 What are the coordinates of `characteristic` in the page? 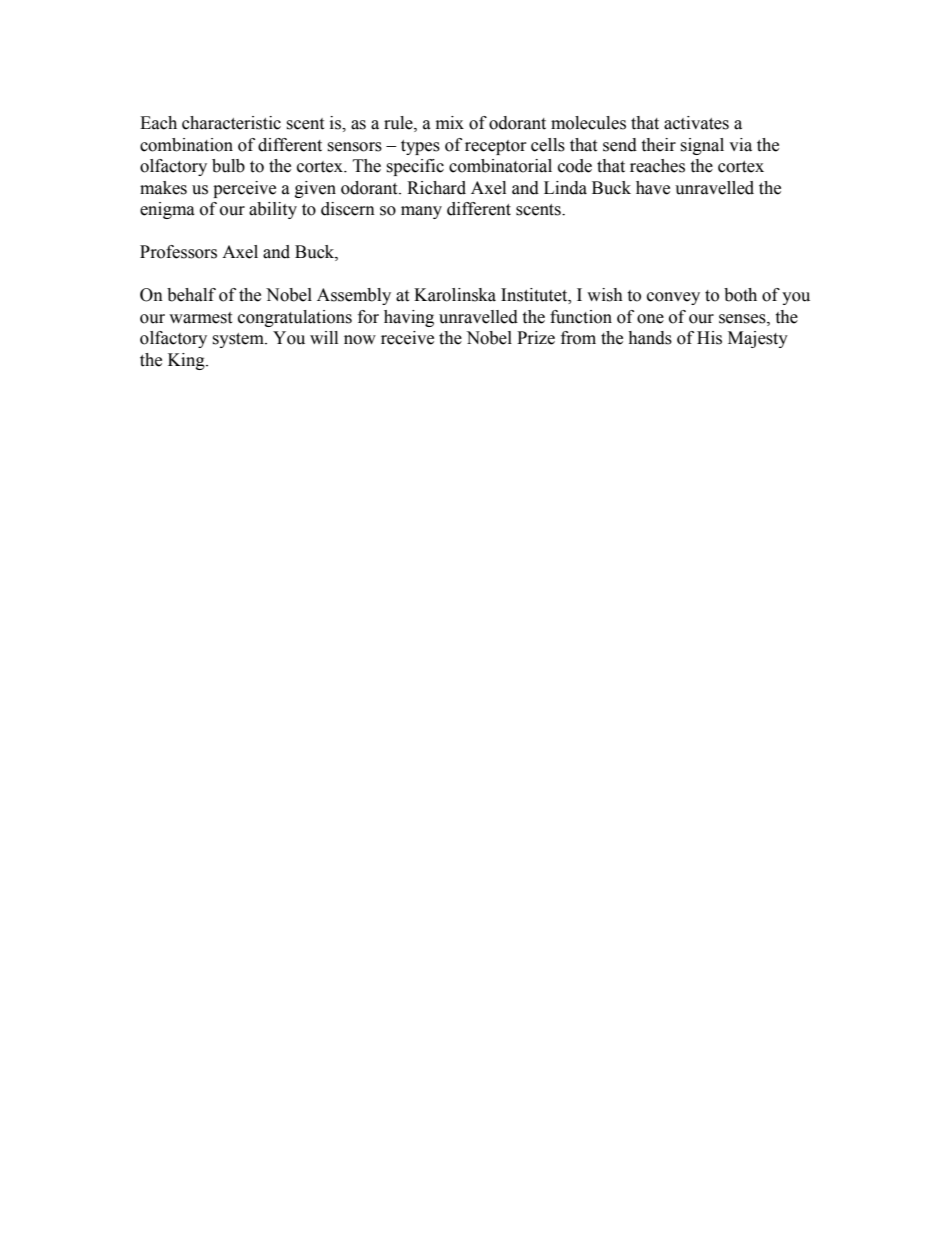 It's located at (231, 123).
